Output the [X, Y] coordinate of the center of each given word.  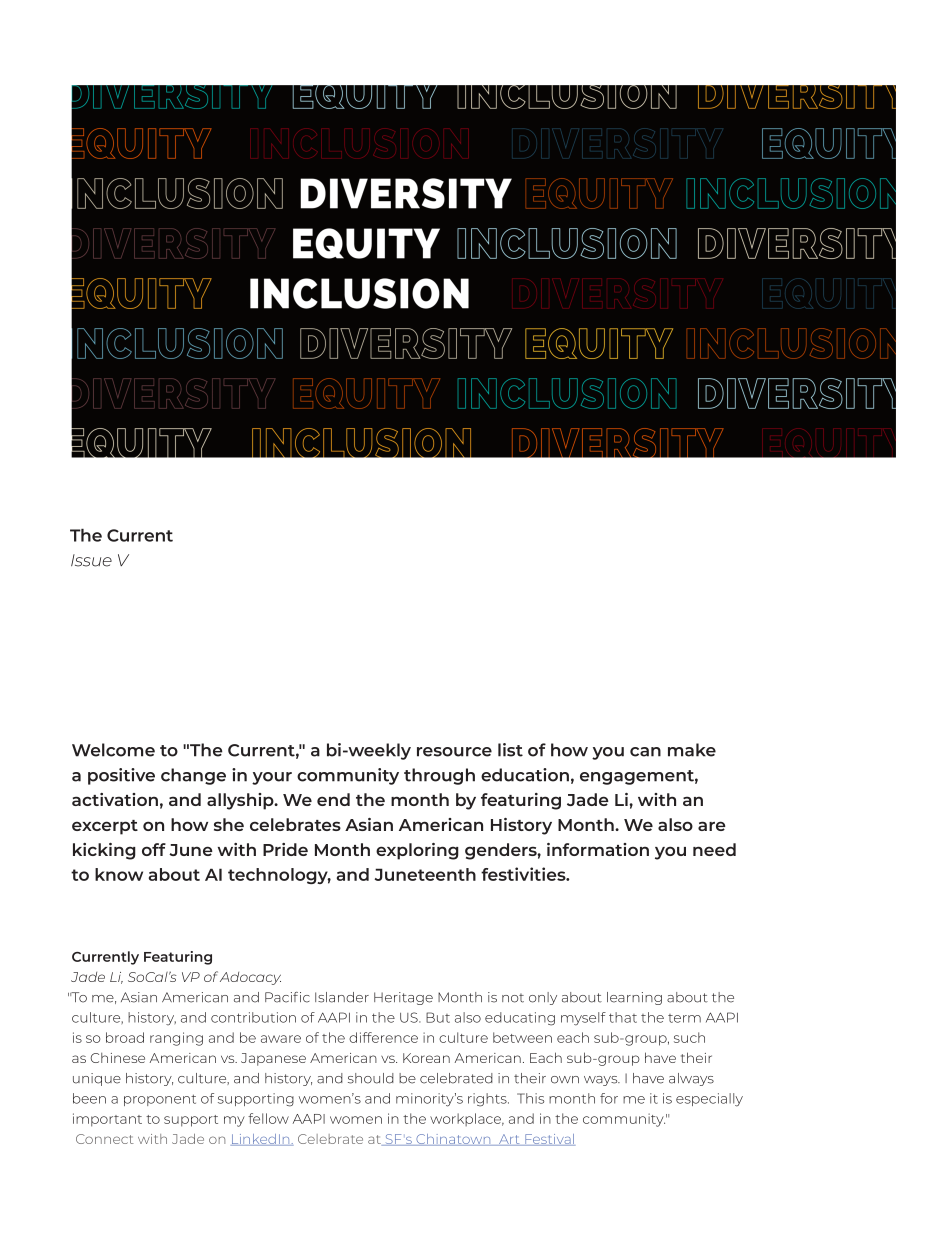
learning [634, 998]
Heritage [403, 998]
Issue [91, 560]
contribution [253, 1017]
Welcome [113, 750]
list [510, 750]
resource [454, 752]
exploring [417, 851]
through [439, 776]
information [598, 849]
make [692, 750]
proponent [160, 1100]
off [154, 849]
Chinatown [453, 1140]
